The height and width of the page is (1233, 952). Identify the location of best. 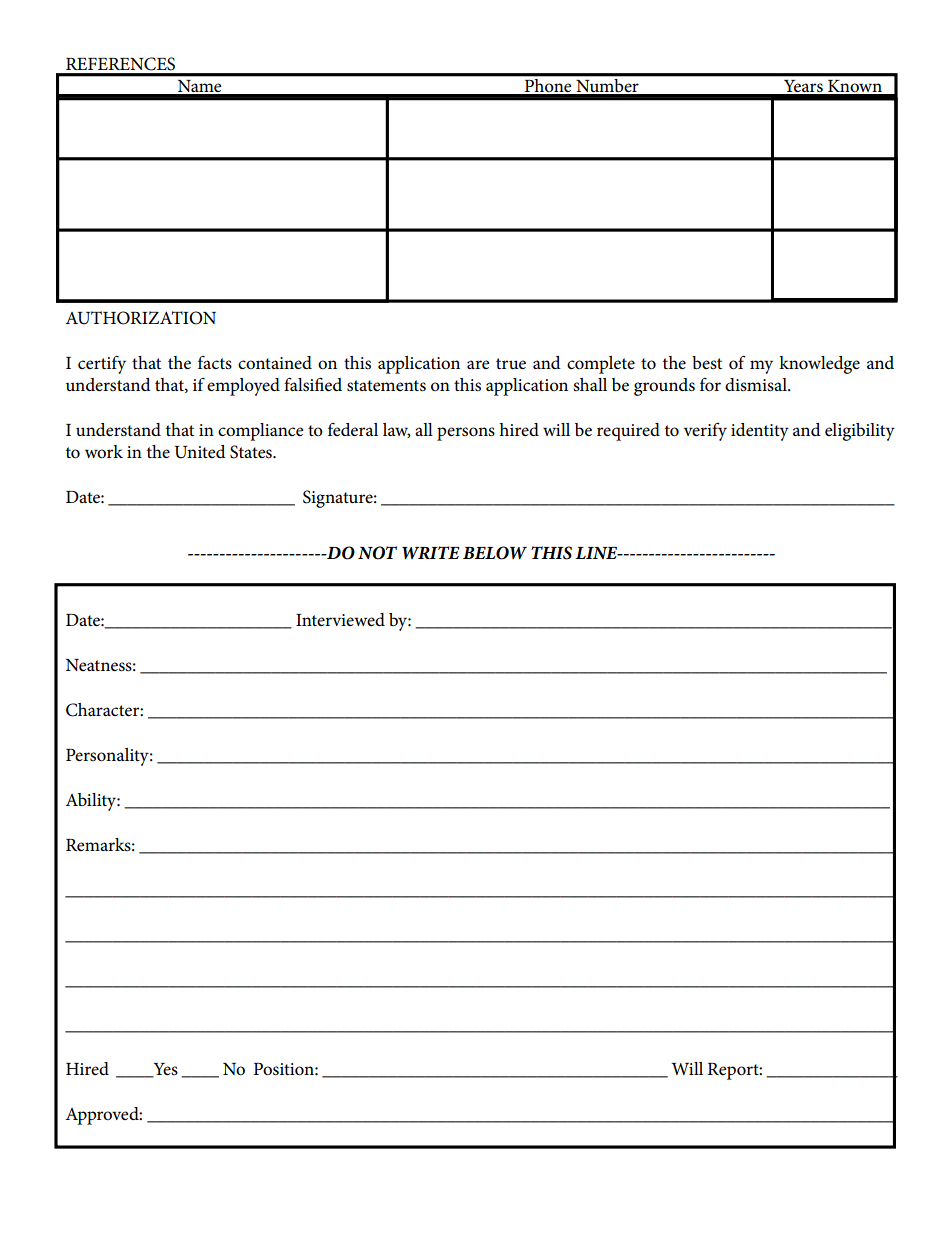
(707, 363).
